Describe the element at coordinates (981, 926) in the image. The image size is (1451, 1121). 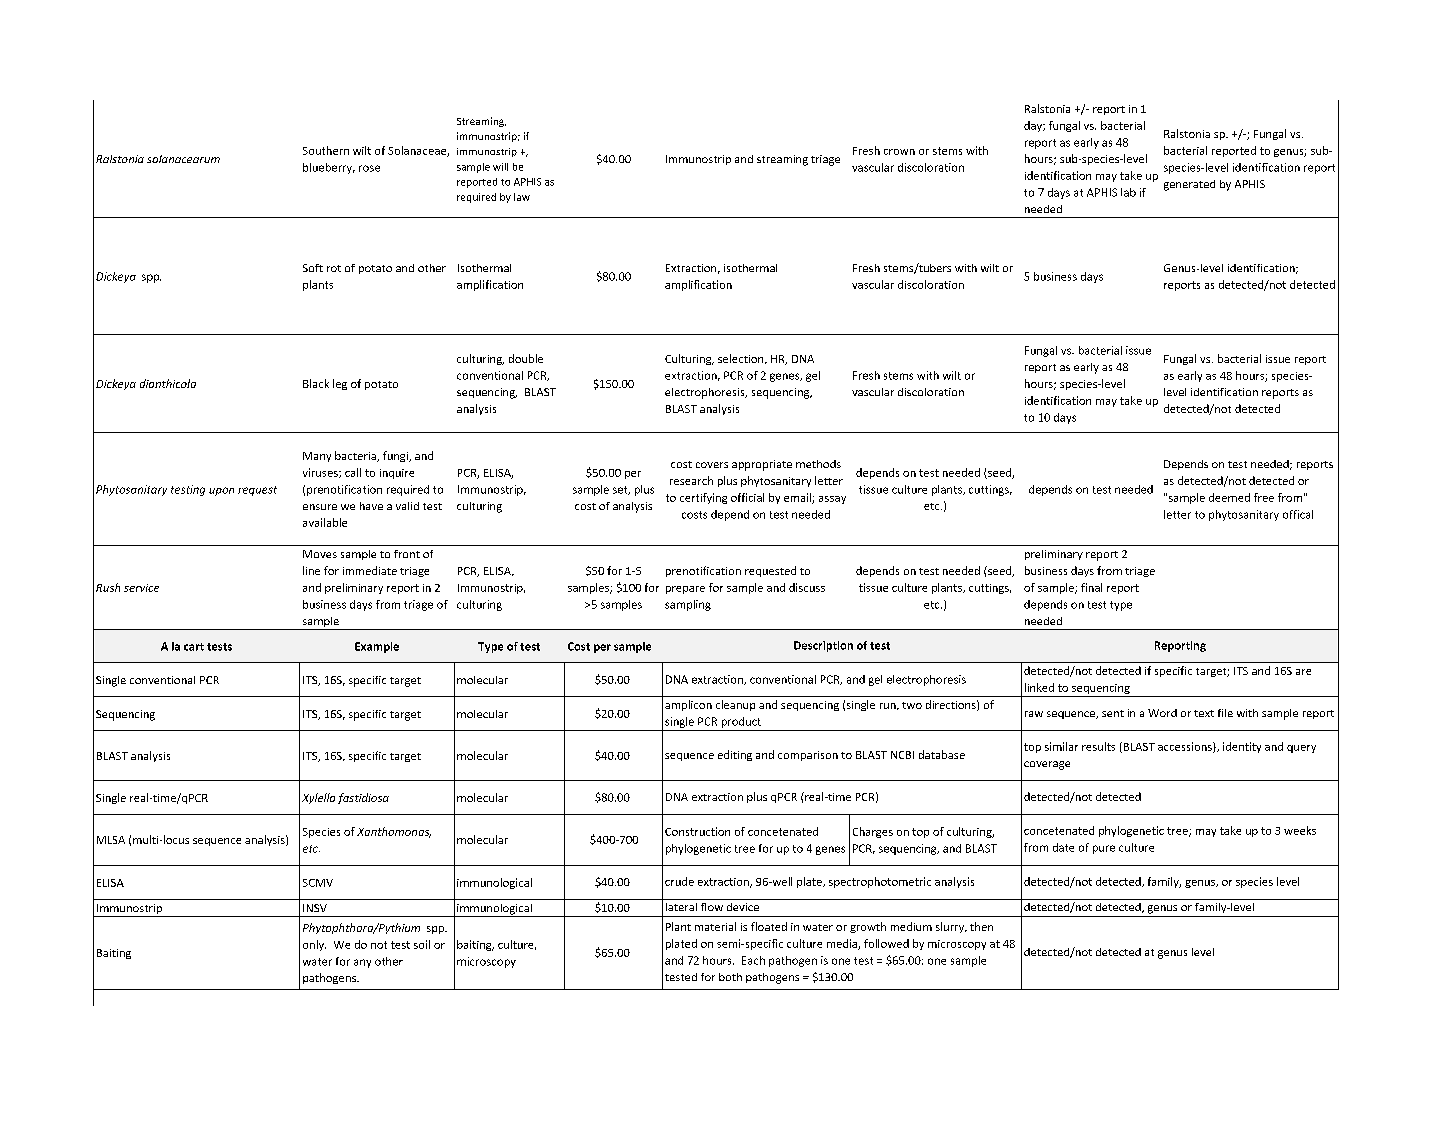
I see `then` at that location.
